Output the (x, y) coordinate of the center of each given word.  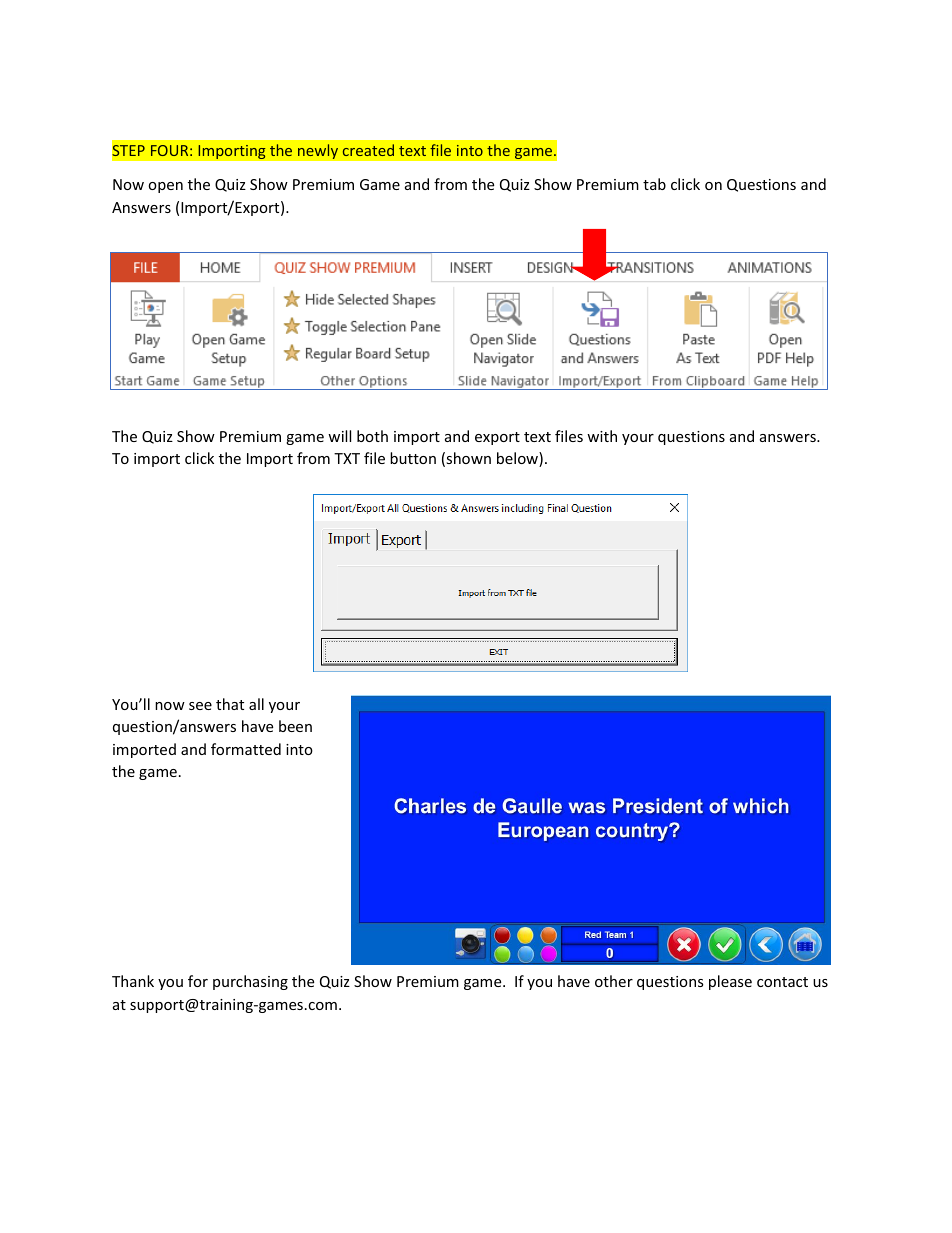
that (230, 704)
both (372, 436)
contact (782, 982)
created (368, 150)
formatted (246, 749)
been (295, 726)
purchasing (250, 982)
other (614, 981)
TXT (347, 458)
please (730, 982)
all (256, 704)
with (602, 436)
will (339, 436)
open (165, 187)
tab (654, 184)
